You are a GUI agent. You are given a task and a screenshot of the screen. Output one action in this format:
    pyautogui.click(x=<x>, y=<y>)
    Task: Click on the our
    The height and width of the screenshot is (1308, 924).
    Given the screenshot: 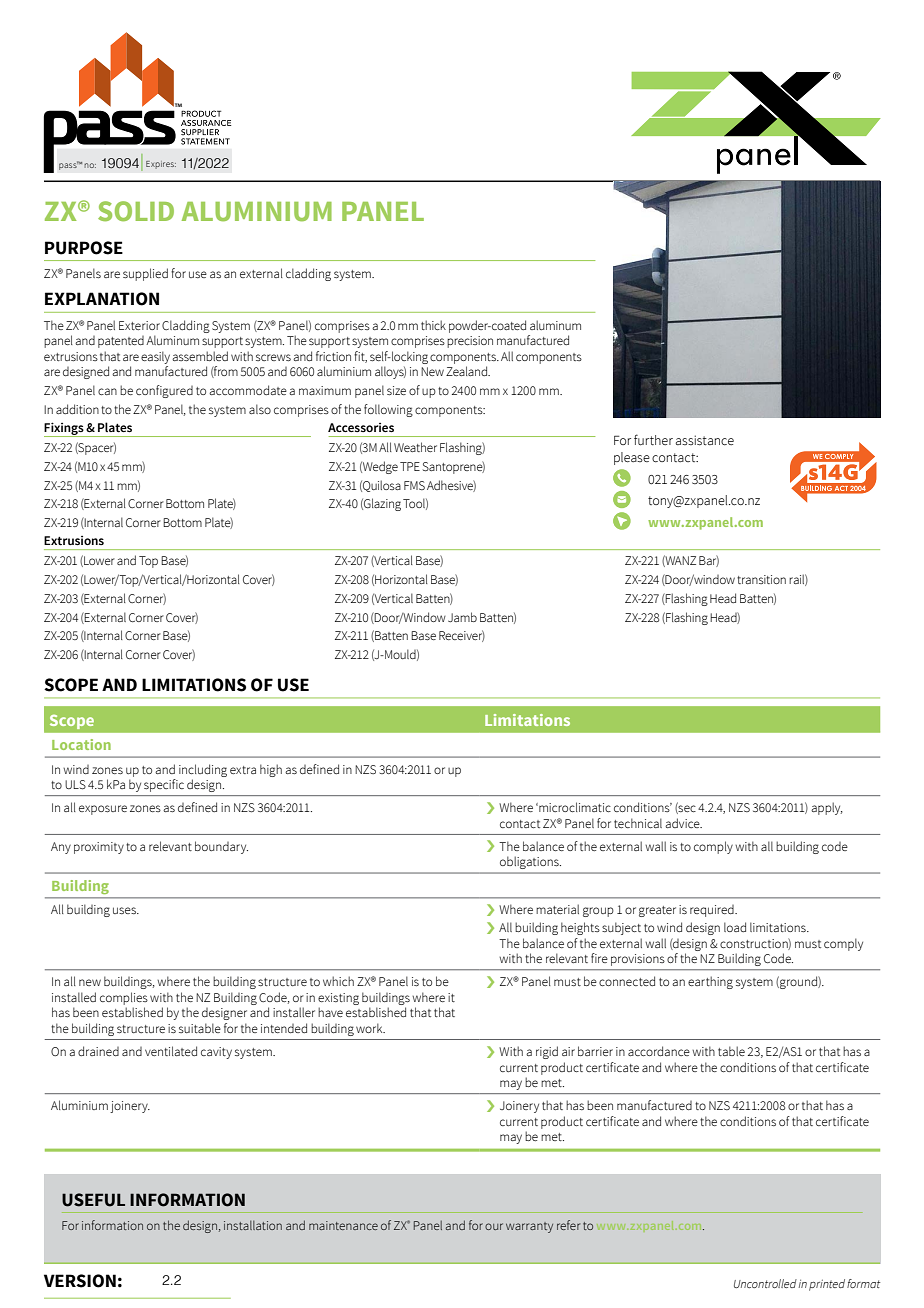 What is the action you would take?
    pyautogui.click(x=494, y=1226)
